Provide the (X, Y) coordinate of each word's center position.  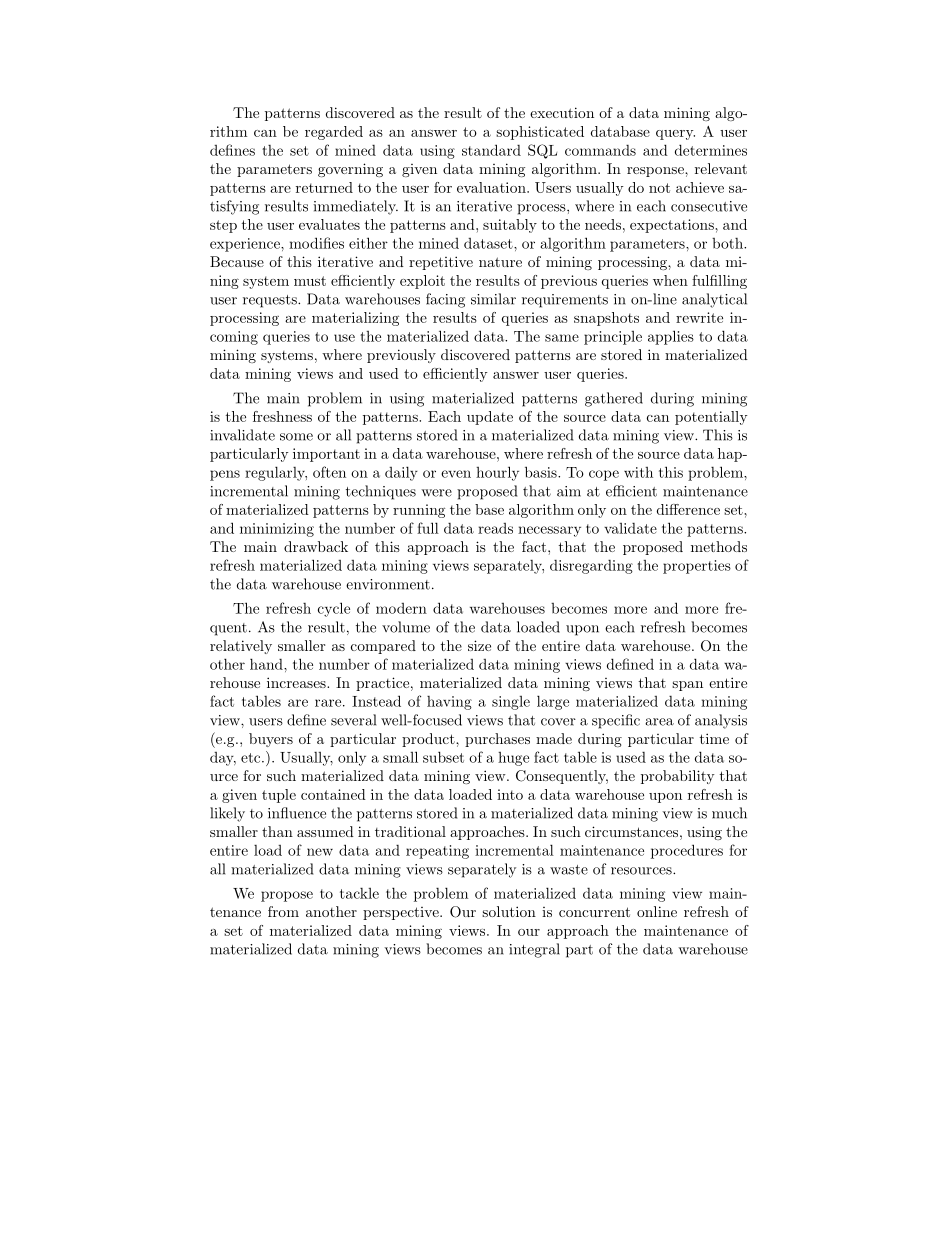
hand (267, 664)
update (490, 418)
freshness (282, 416)
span (687, 686)
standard (491, 150)
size (479, 645)
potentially (711, 418)
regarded (334, 133)
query (675, 135)
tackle (359, 893)
